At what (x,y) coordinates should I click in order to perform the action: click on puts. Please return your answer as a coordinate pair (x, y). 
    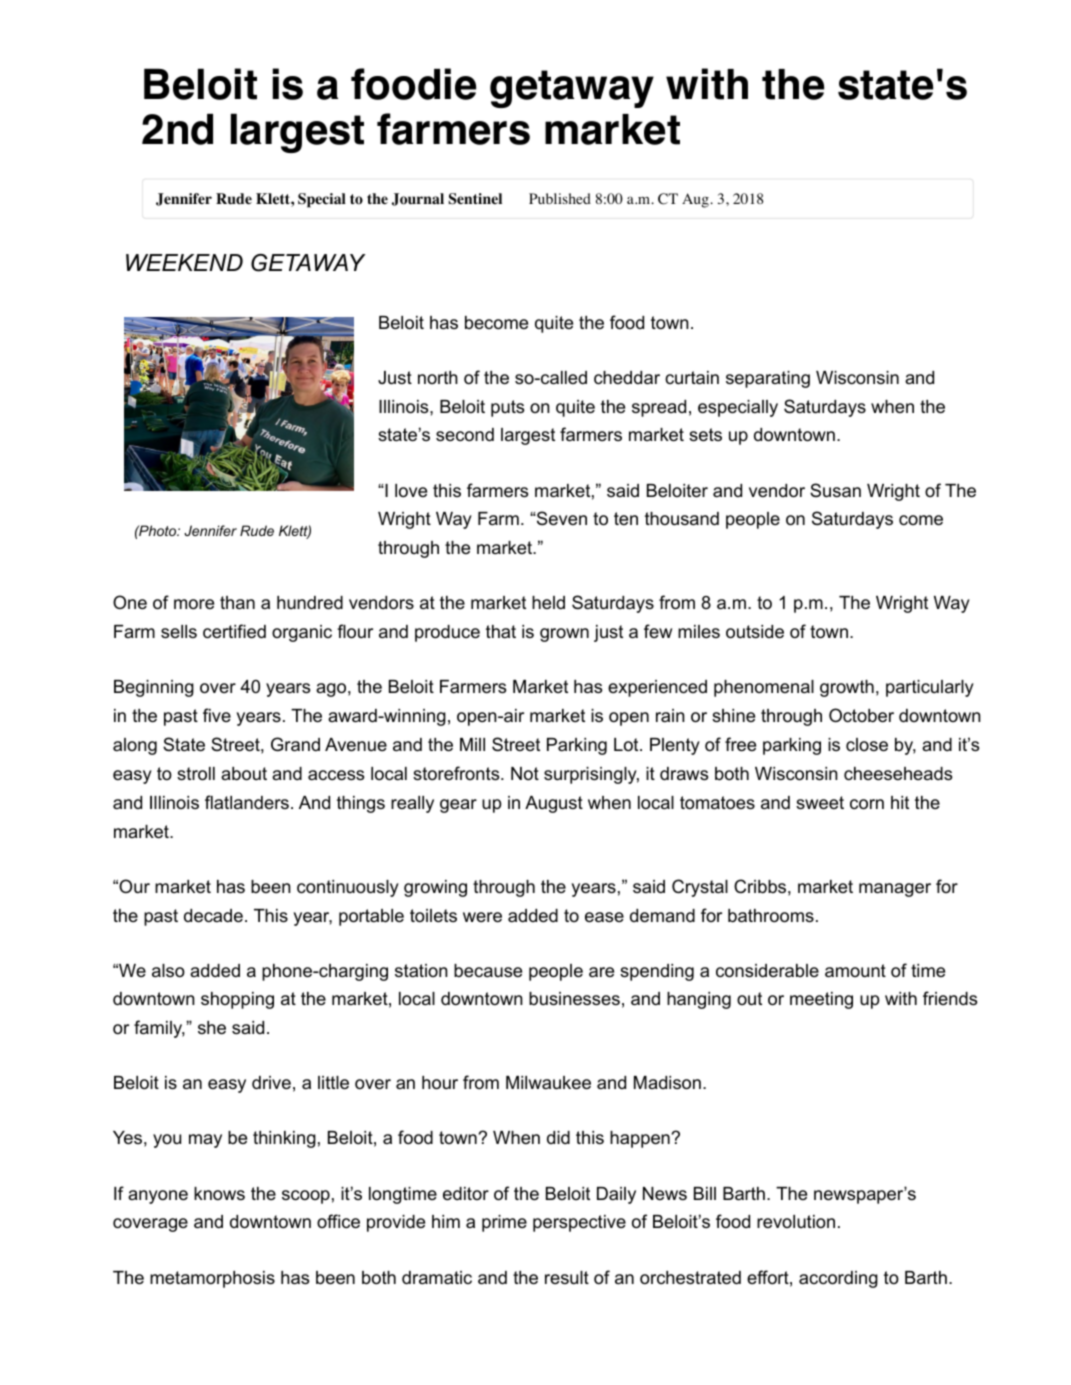
    Looking at the image, I should click on (507, 408).
